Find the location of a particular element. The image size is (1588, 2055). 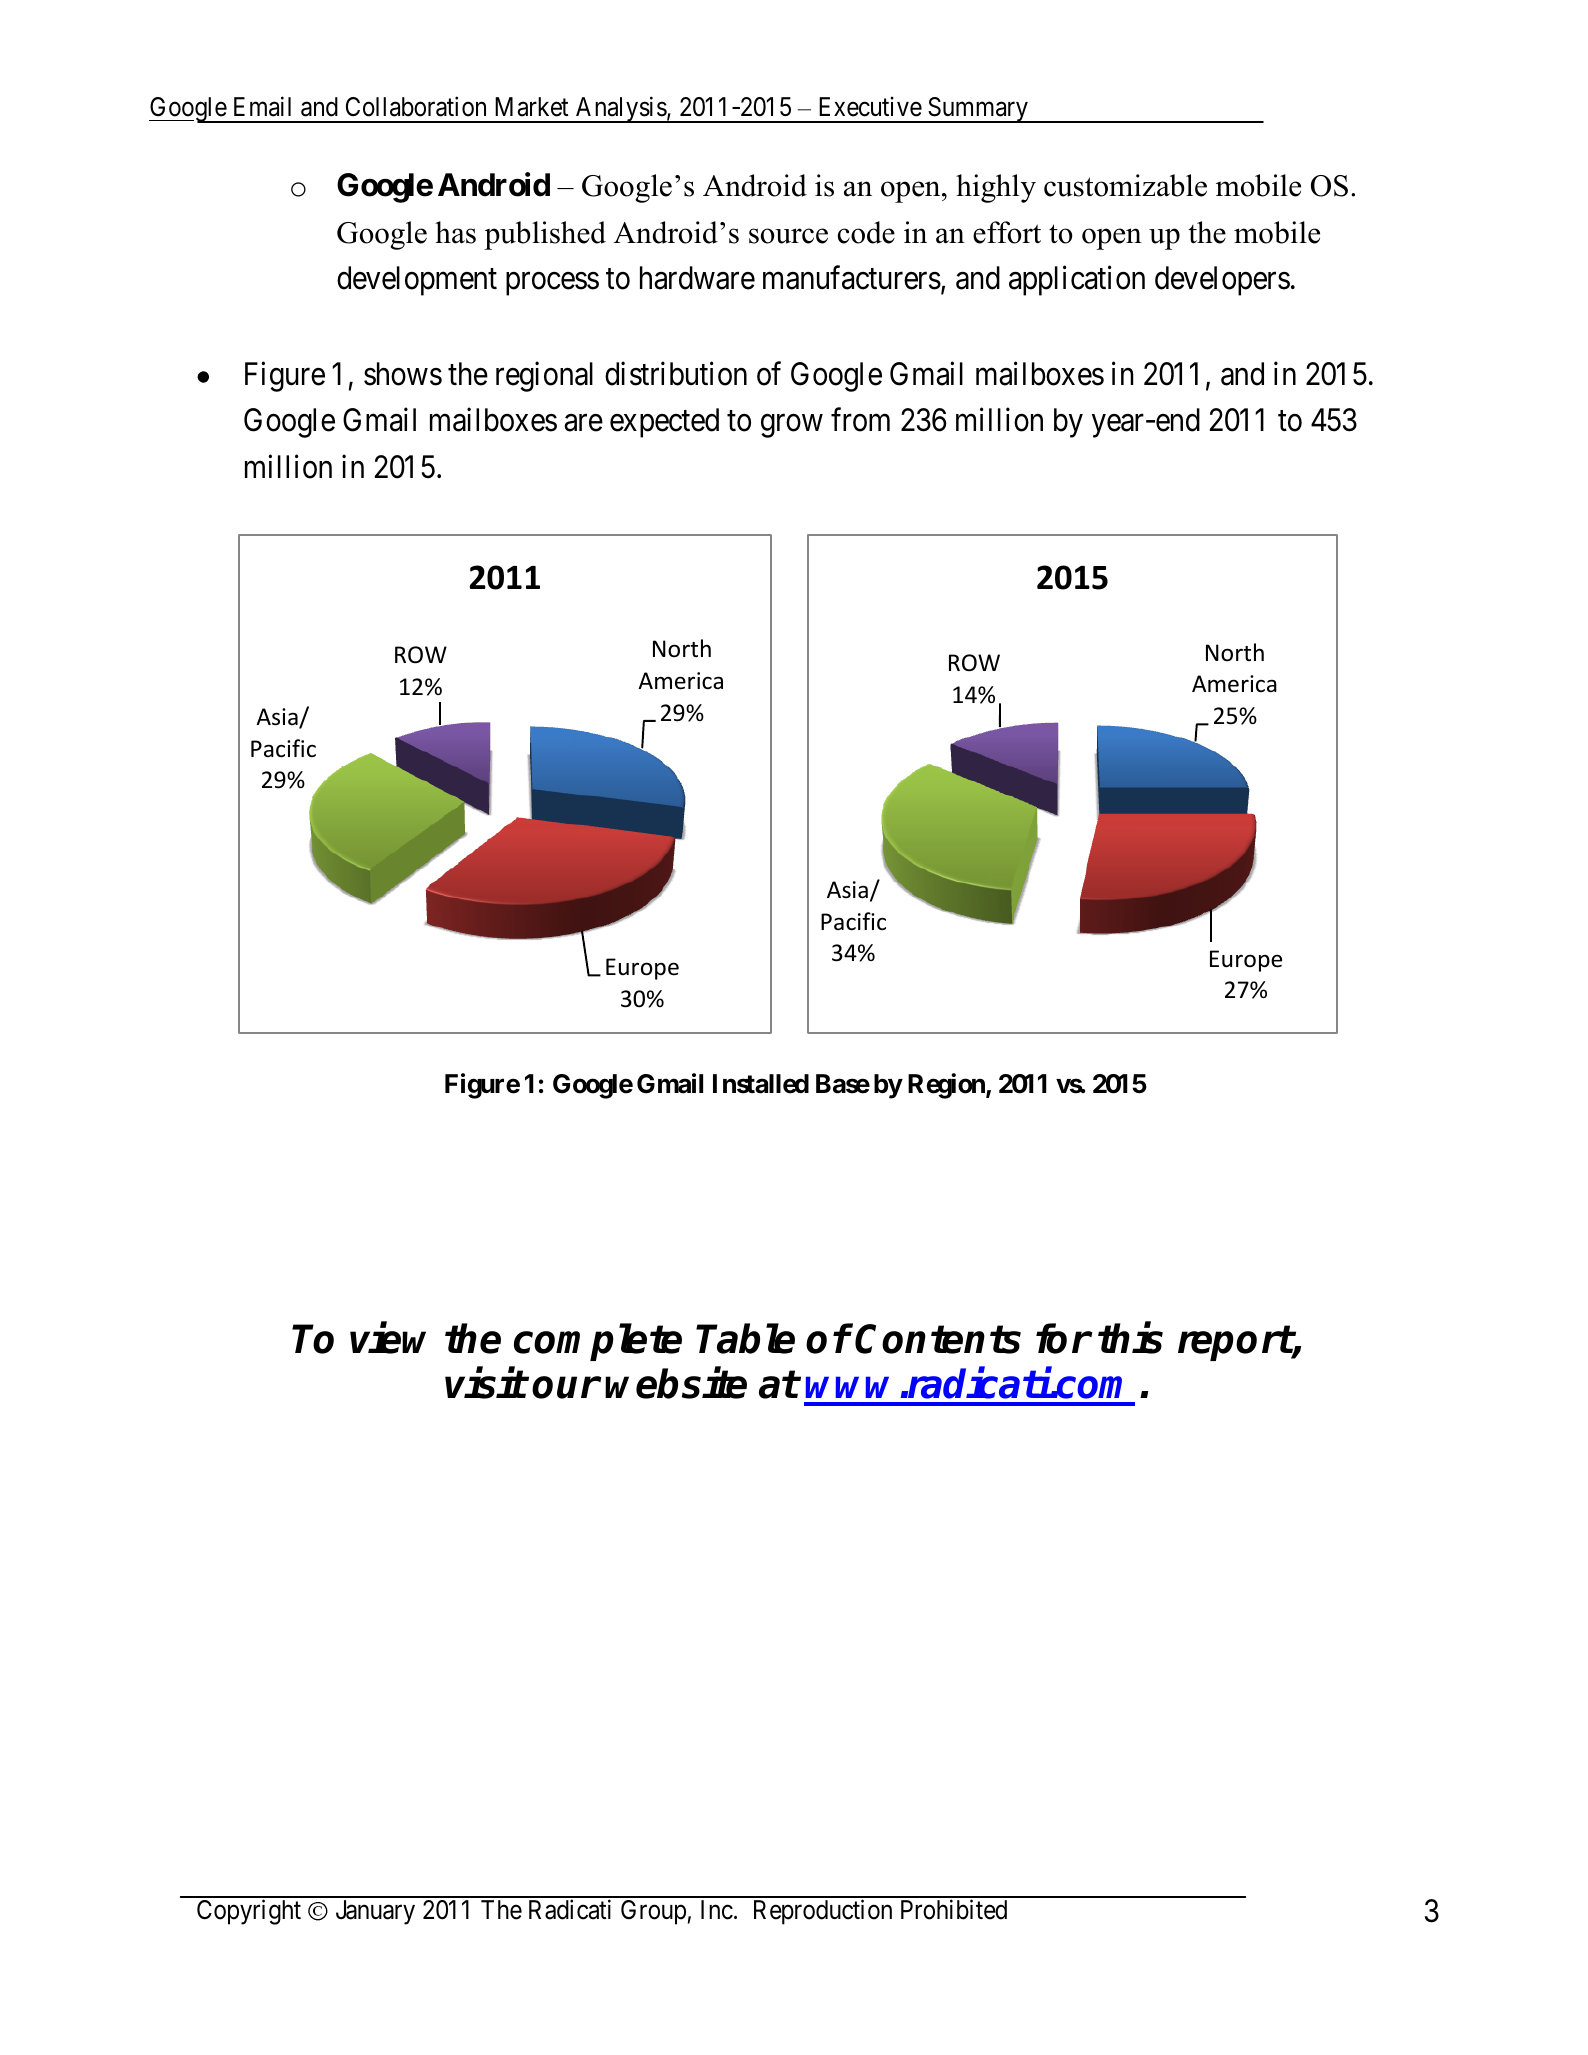

complete is located at coordinates (598, 1342).
